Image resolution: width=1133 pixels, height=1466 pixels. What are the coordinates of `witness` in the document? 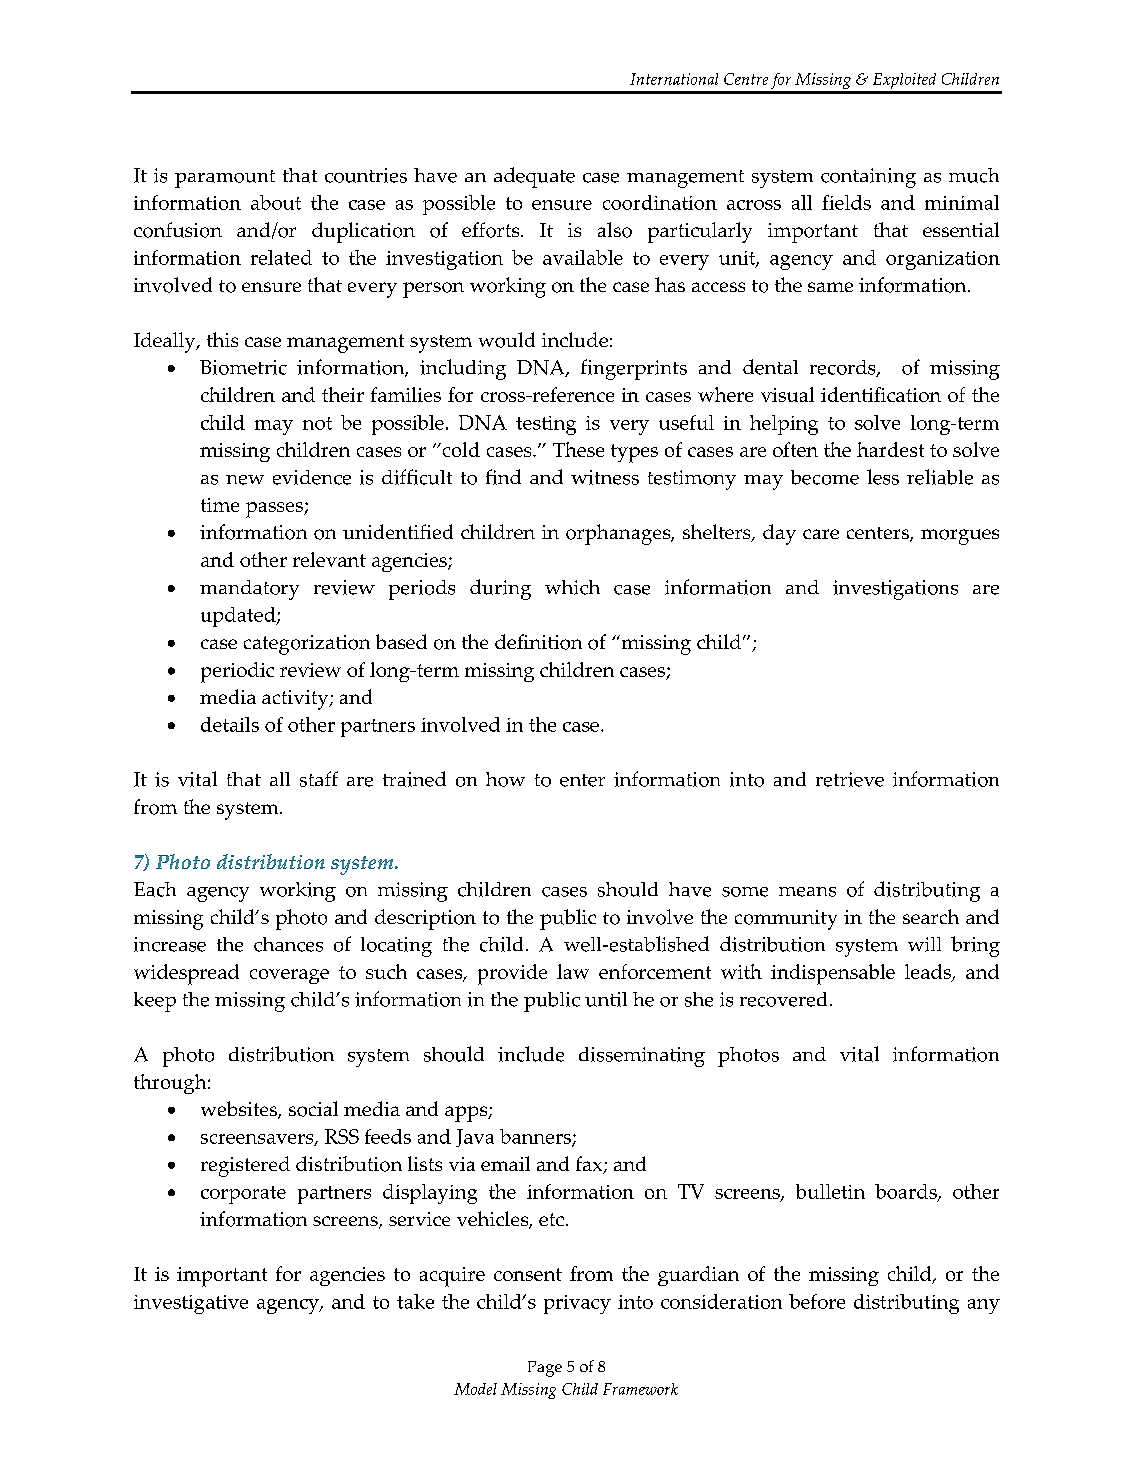 It's located at (605, 477).
